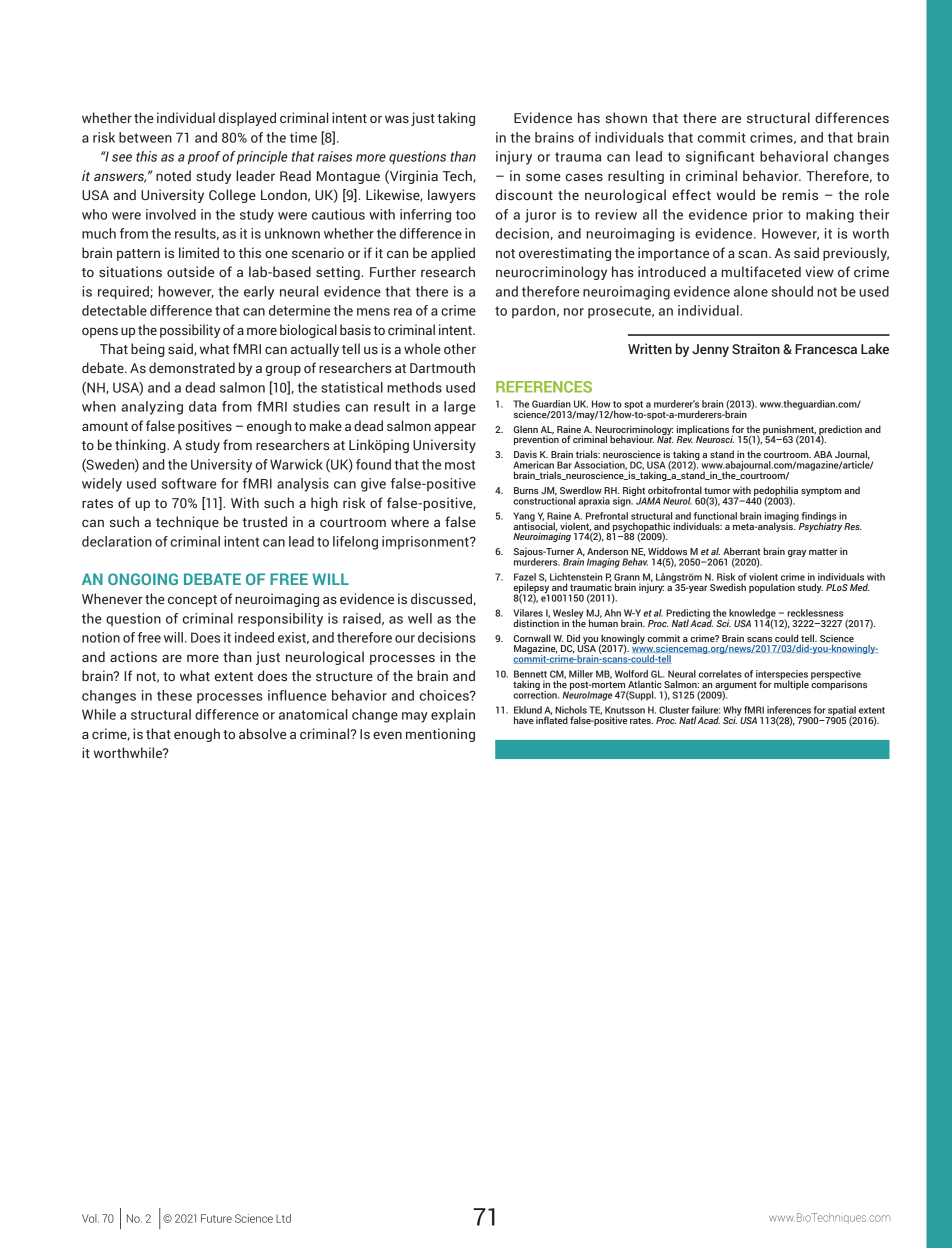  What do you see at coordinates (736, 194) in the page?
I see `would` at bounding box center [736, 194].
